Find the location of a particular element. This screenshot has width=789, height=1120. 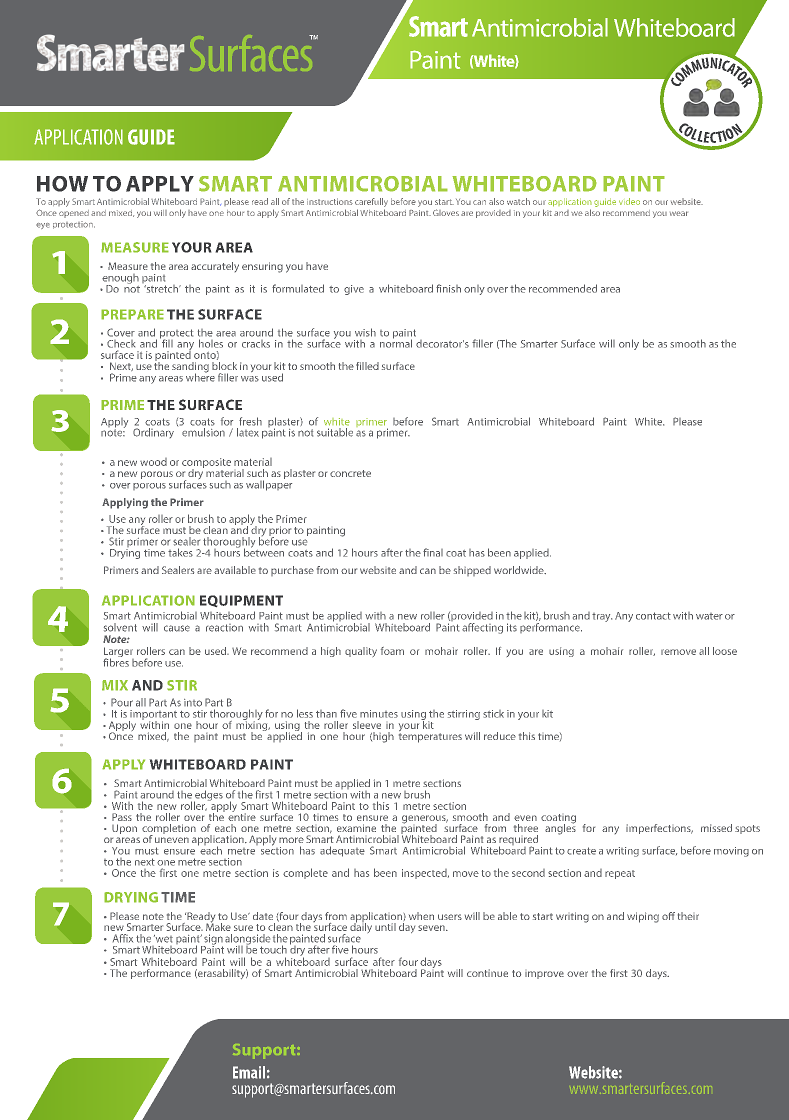

carefully is located at coordinates (371, 202).
